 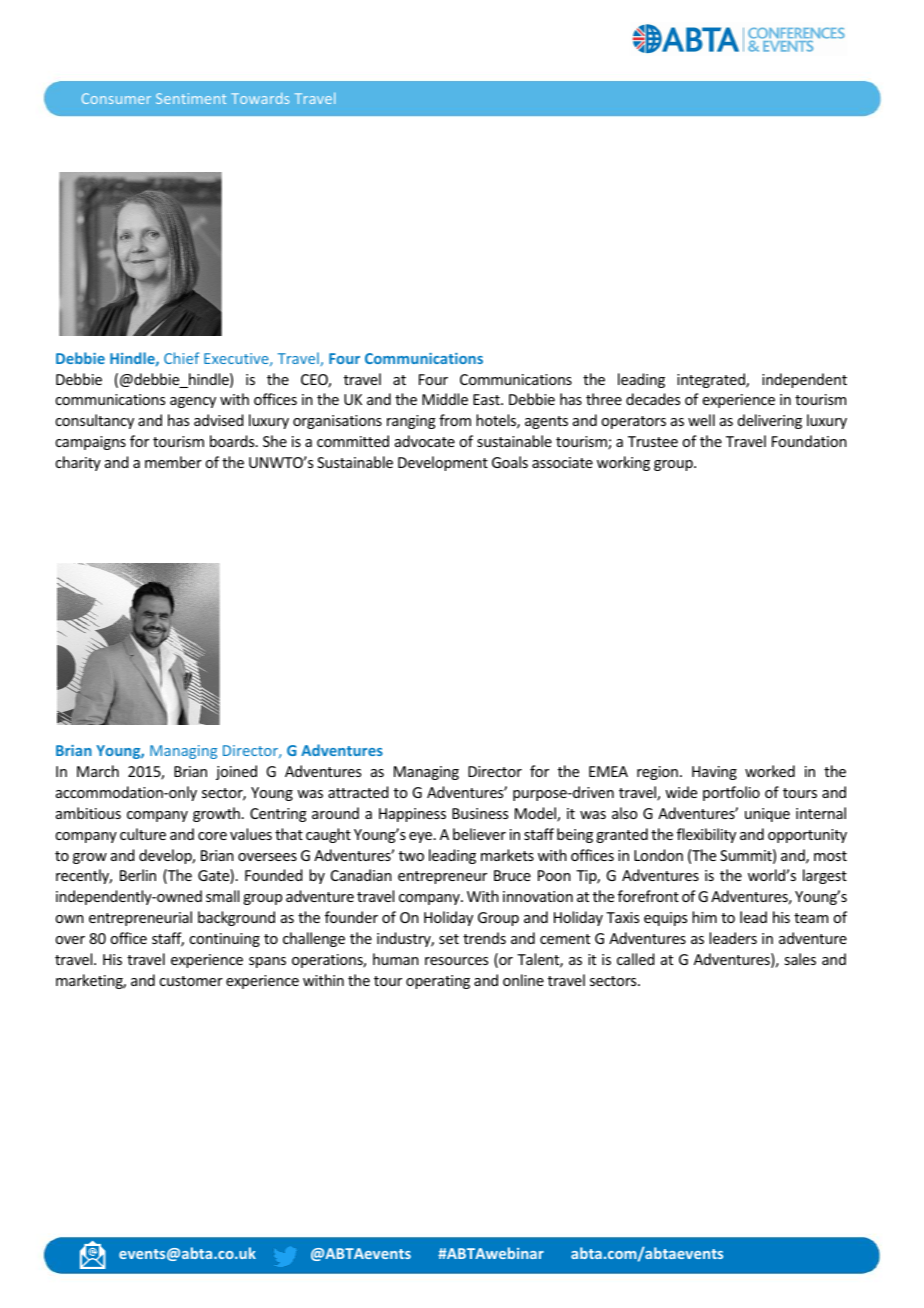 What do you see at coordinates (456, 961) in the screenshot?
I see `resources` at bounding box center [456, 961].
